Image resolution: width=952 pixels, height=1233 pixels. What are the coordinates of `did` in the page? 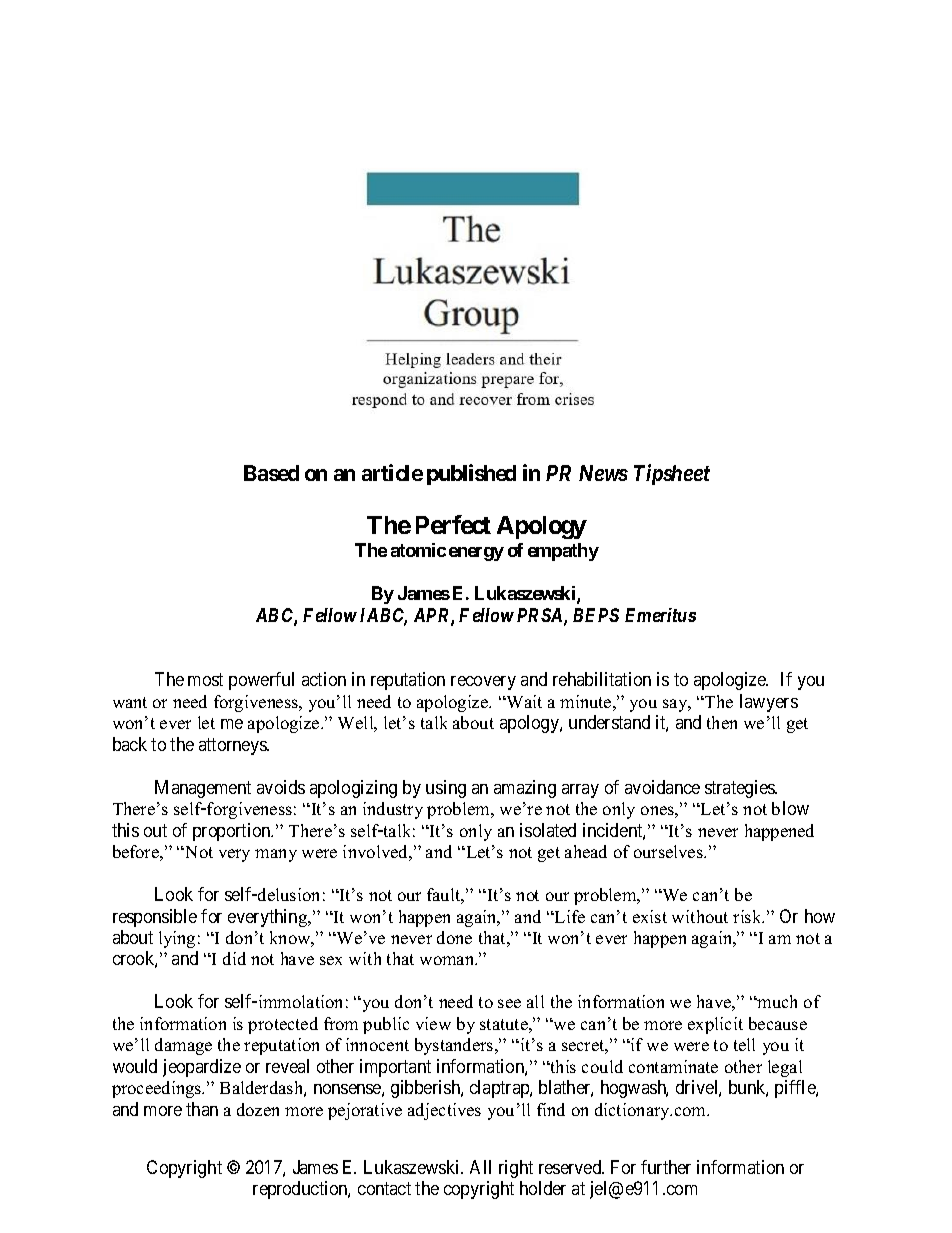 It's located at (234, 958).
